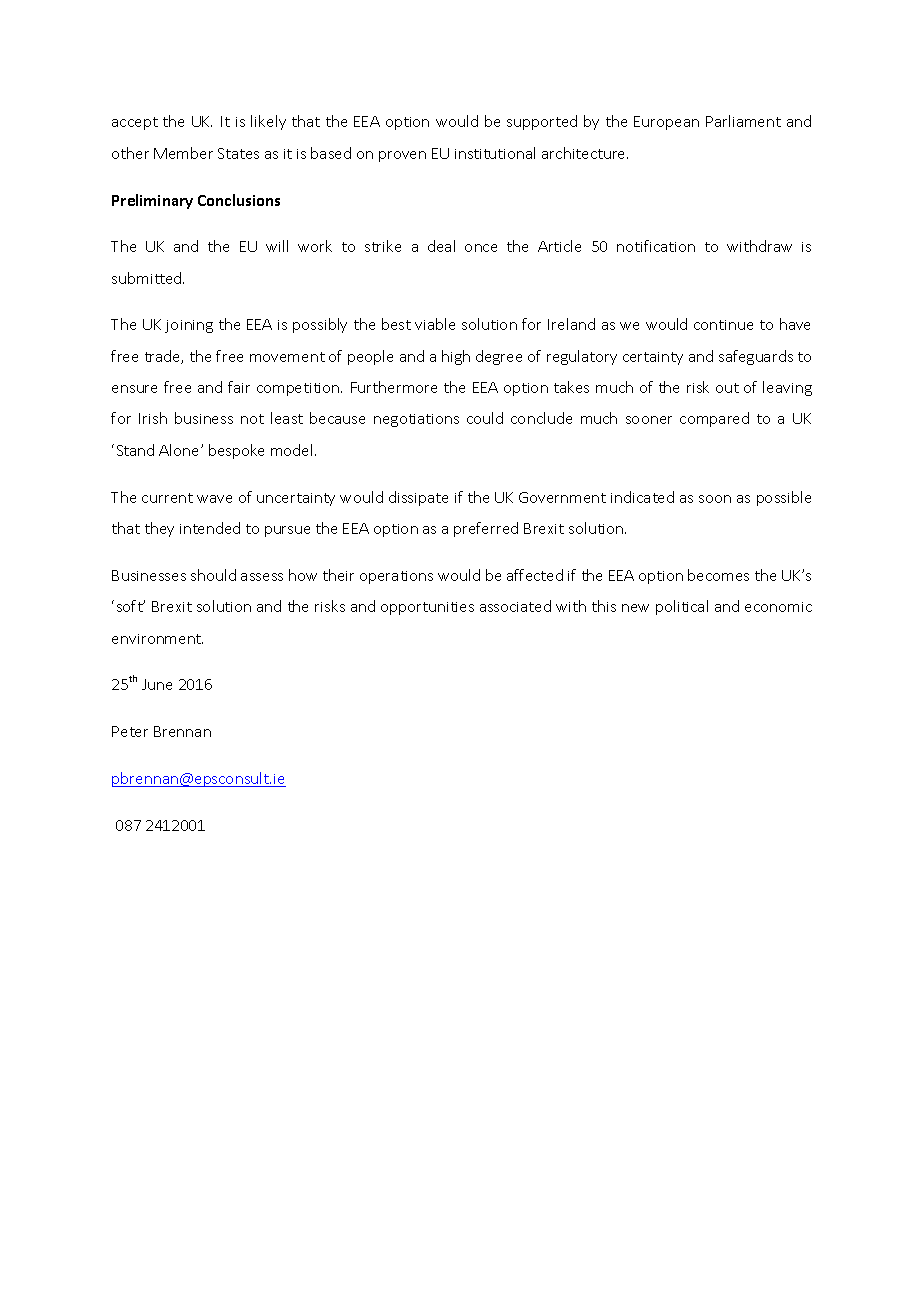 This image has width=924, height=1308. Describe the element at coordinates (183, 153) in the image. I see `Member` at that location.
